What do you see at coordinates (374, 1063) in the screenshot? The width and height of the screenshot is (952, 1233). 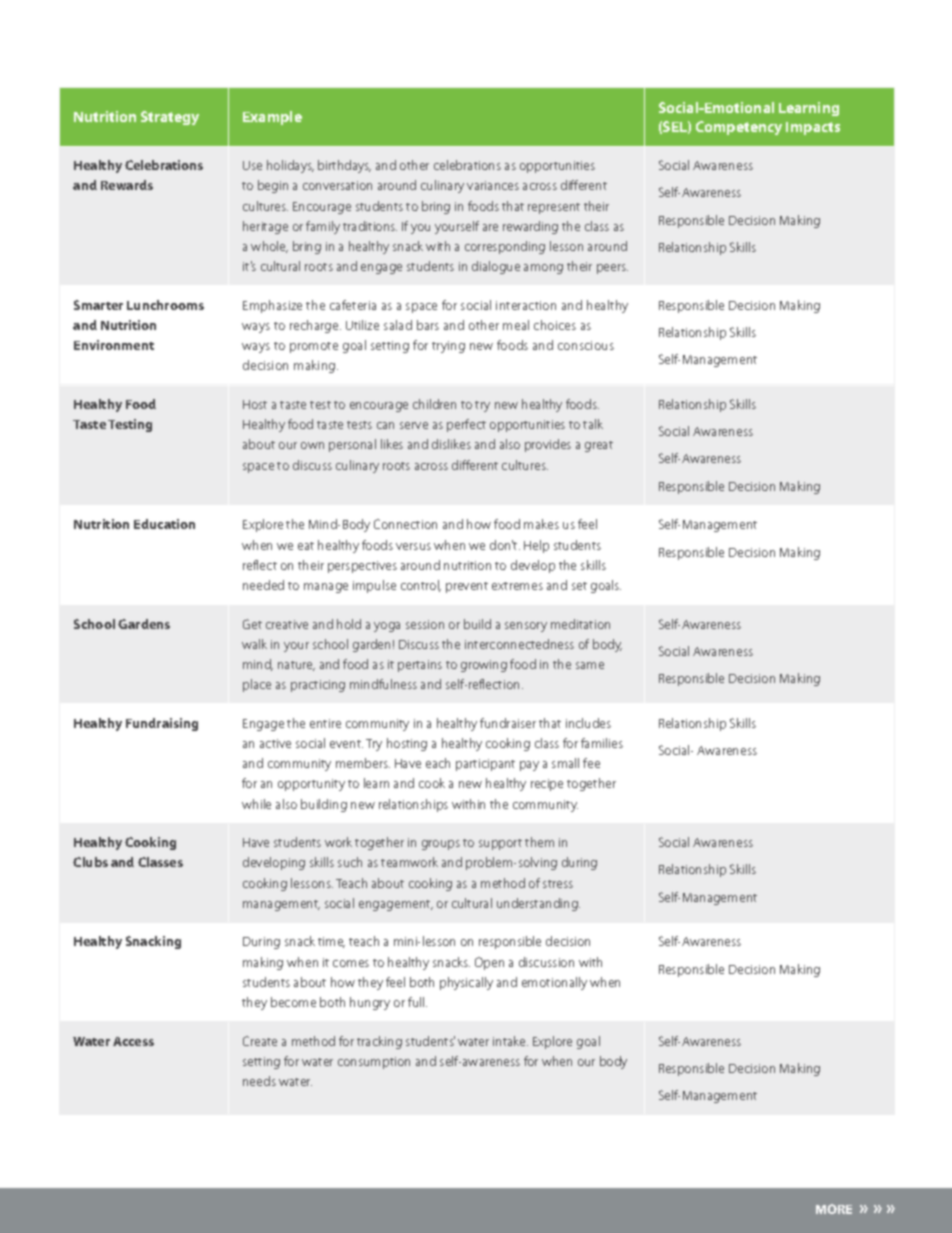 I see `consumption` at bounding box center [374, 1063].
